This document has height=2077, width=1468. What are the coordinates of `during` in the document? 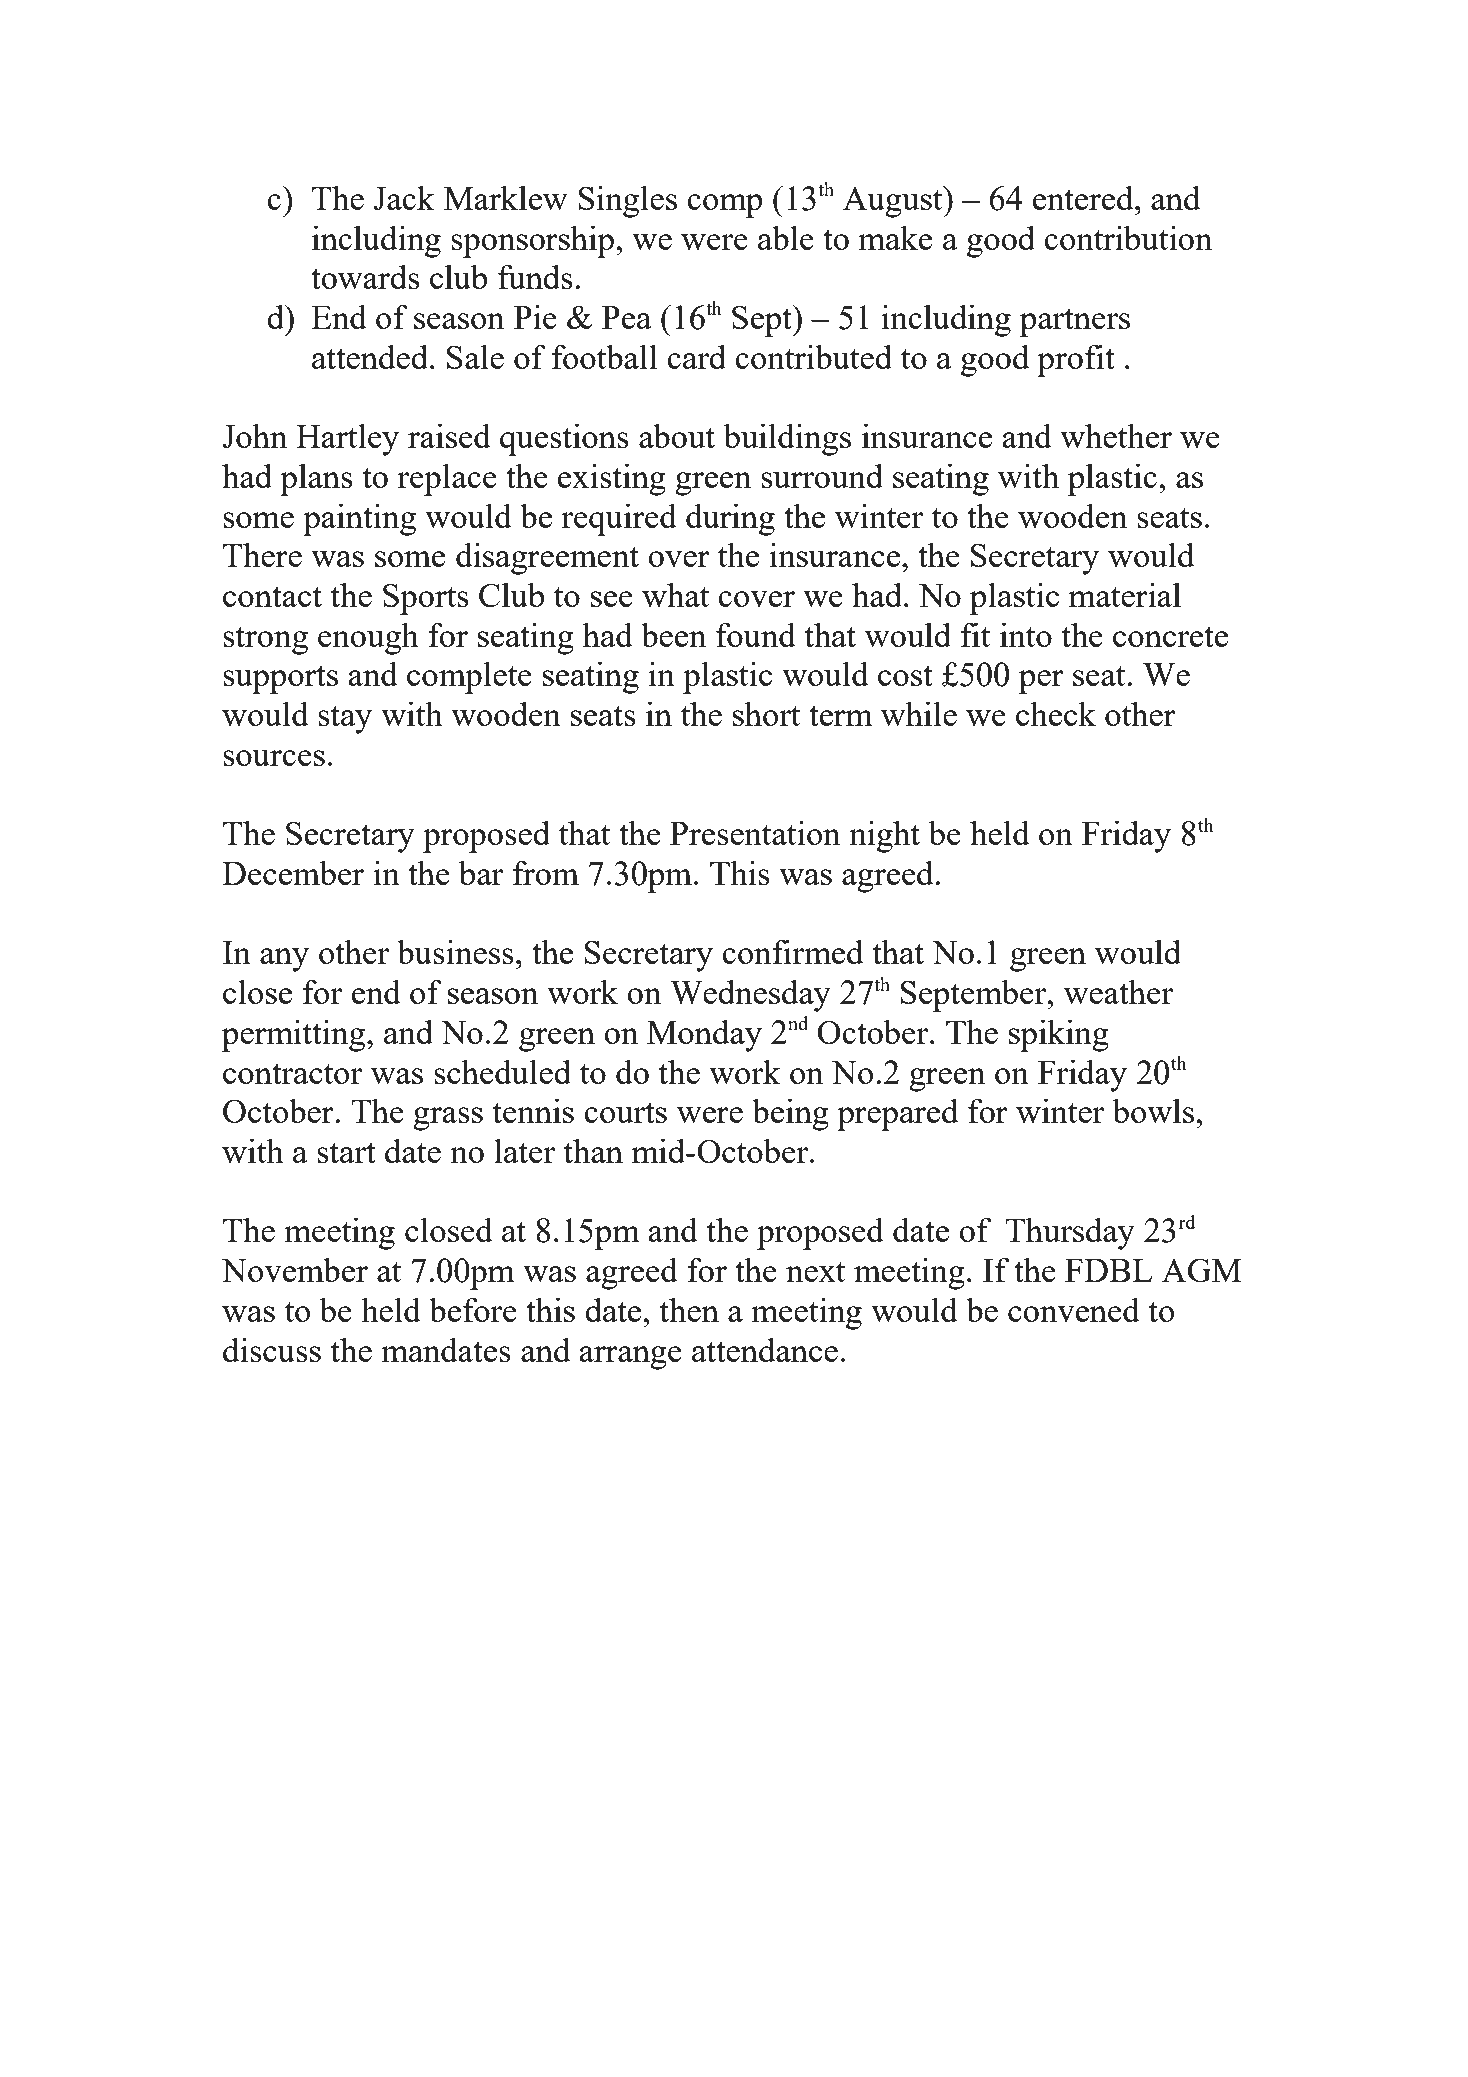 It's located at (730, 519).
